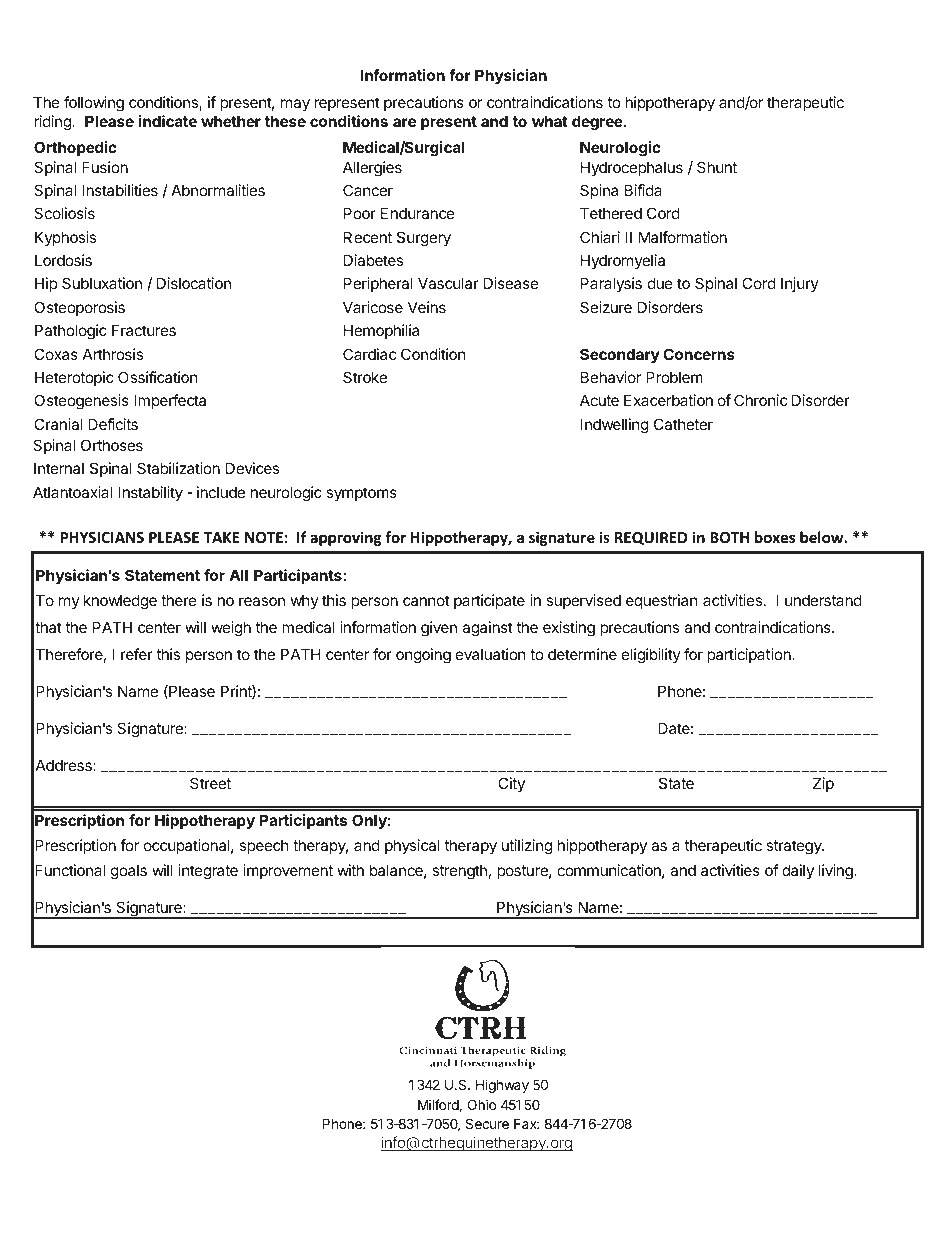 This screenshot has height=1233, width=952. Describe the element at coordinates (427, 307) in the screenshot. I see `Veins` at that location.
